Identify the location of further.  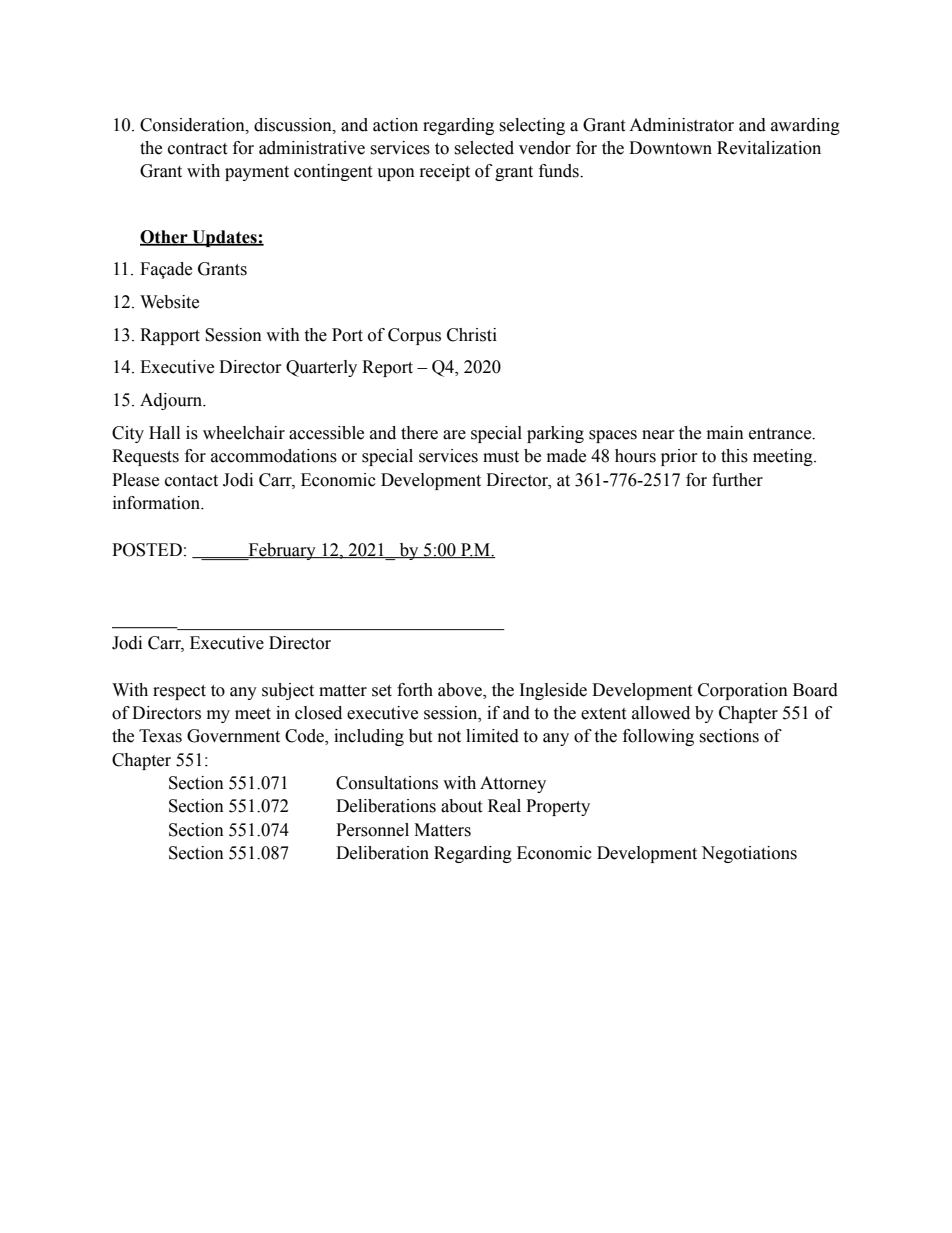
(737, 480).
